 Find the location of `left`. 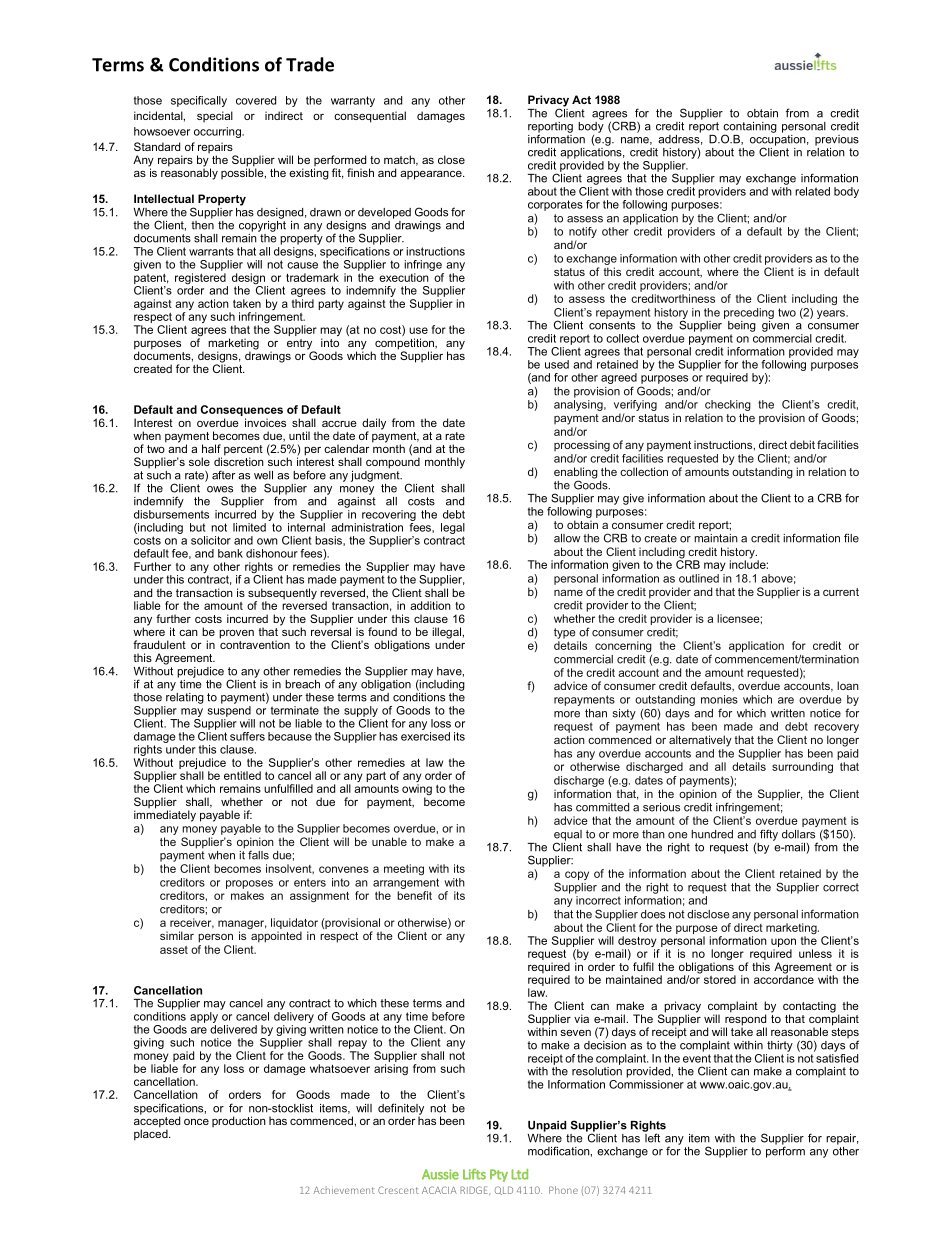

left is located at coordinates (651, 1137).
